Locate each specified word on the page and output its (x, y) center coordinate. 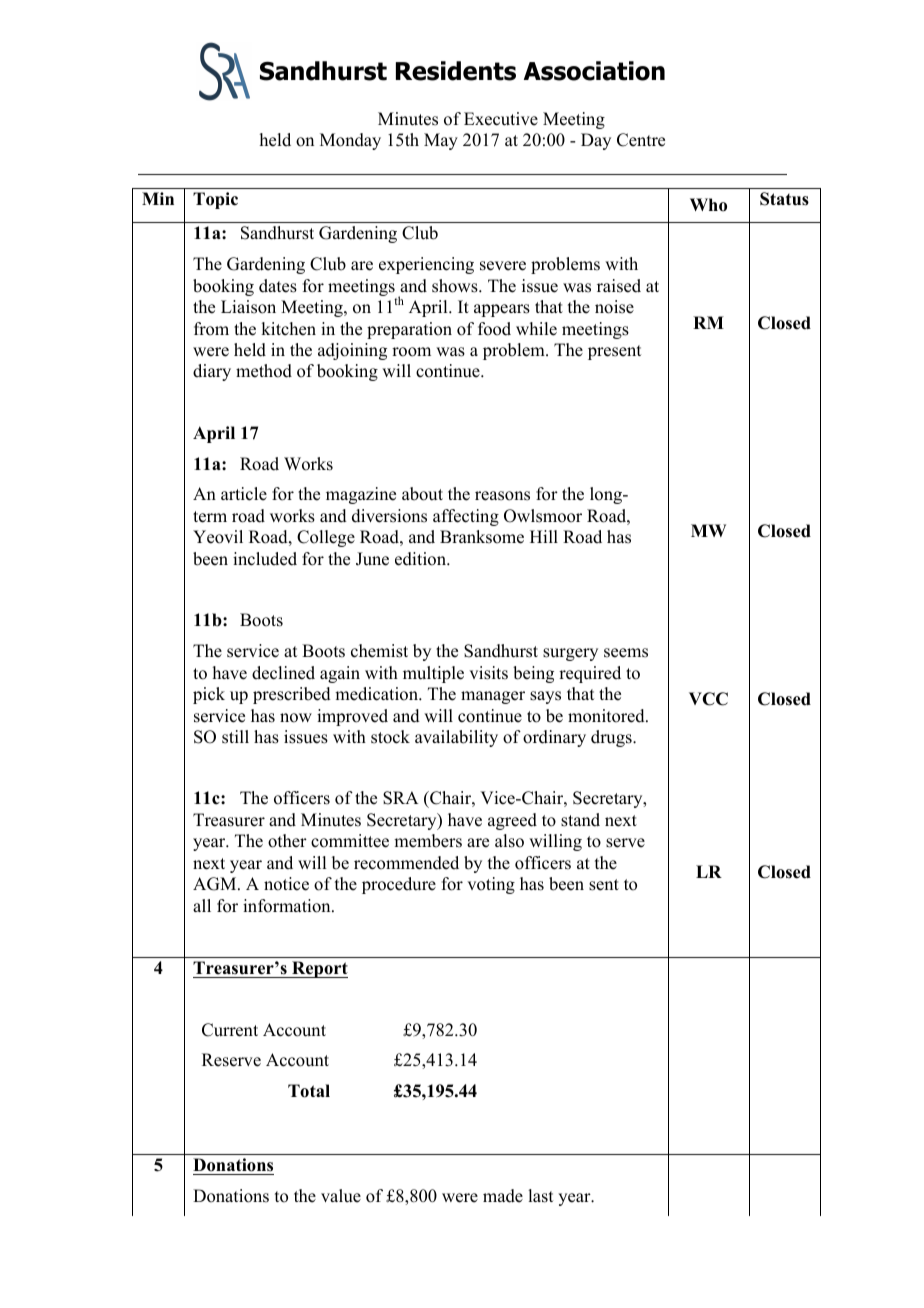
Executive (501, 119)
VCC (708, 699)
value (341, 1196)
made (503, 1196)
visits (488, 673)
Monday (350, 141)
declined (283, 673)
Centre (641, 140)
